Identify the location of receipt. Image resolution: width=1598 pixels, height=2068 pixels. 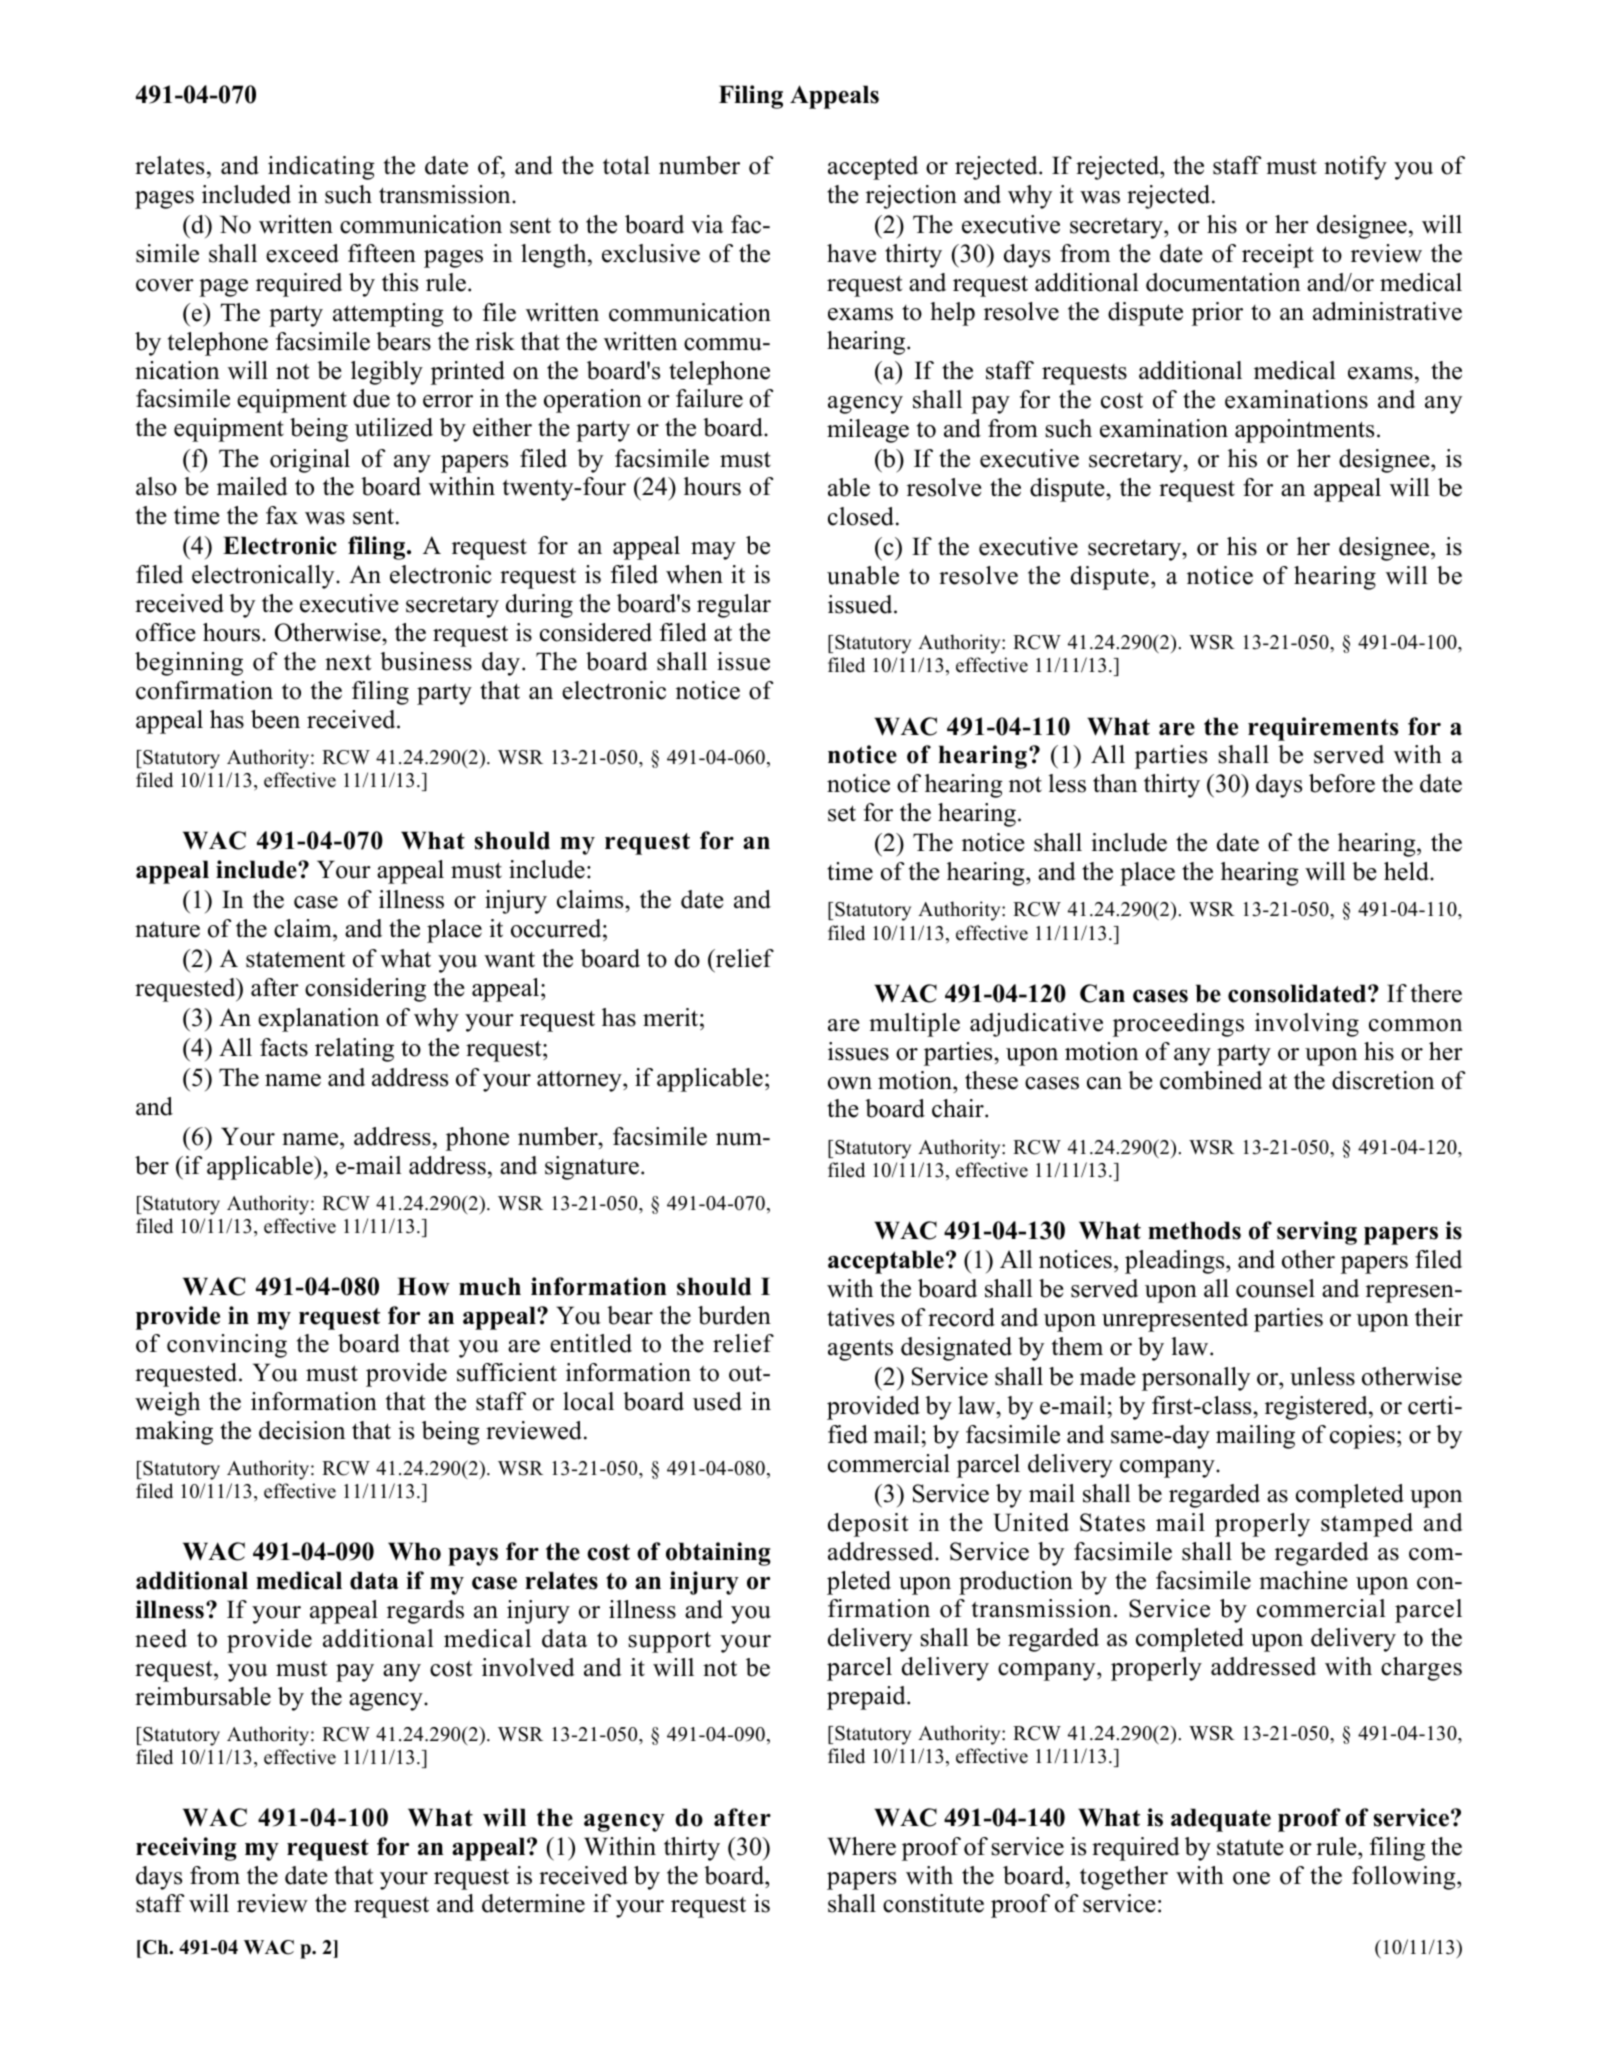
(1278, 256).
